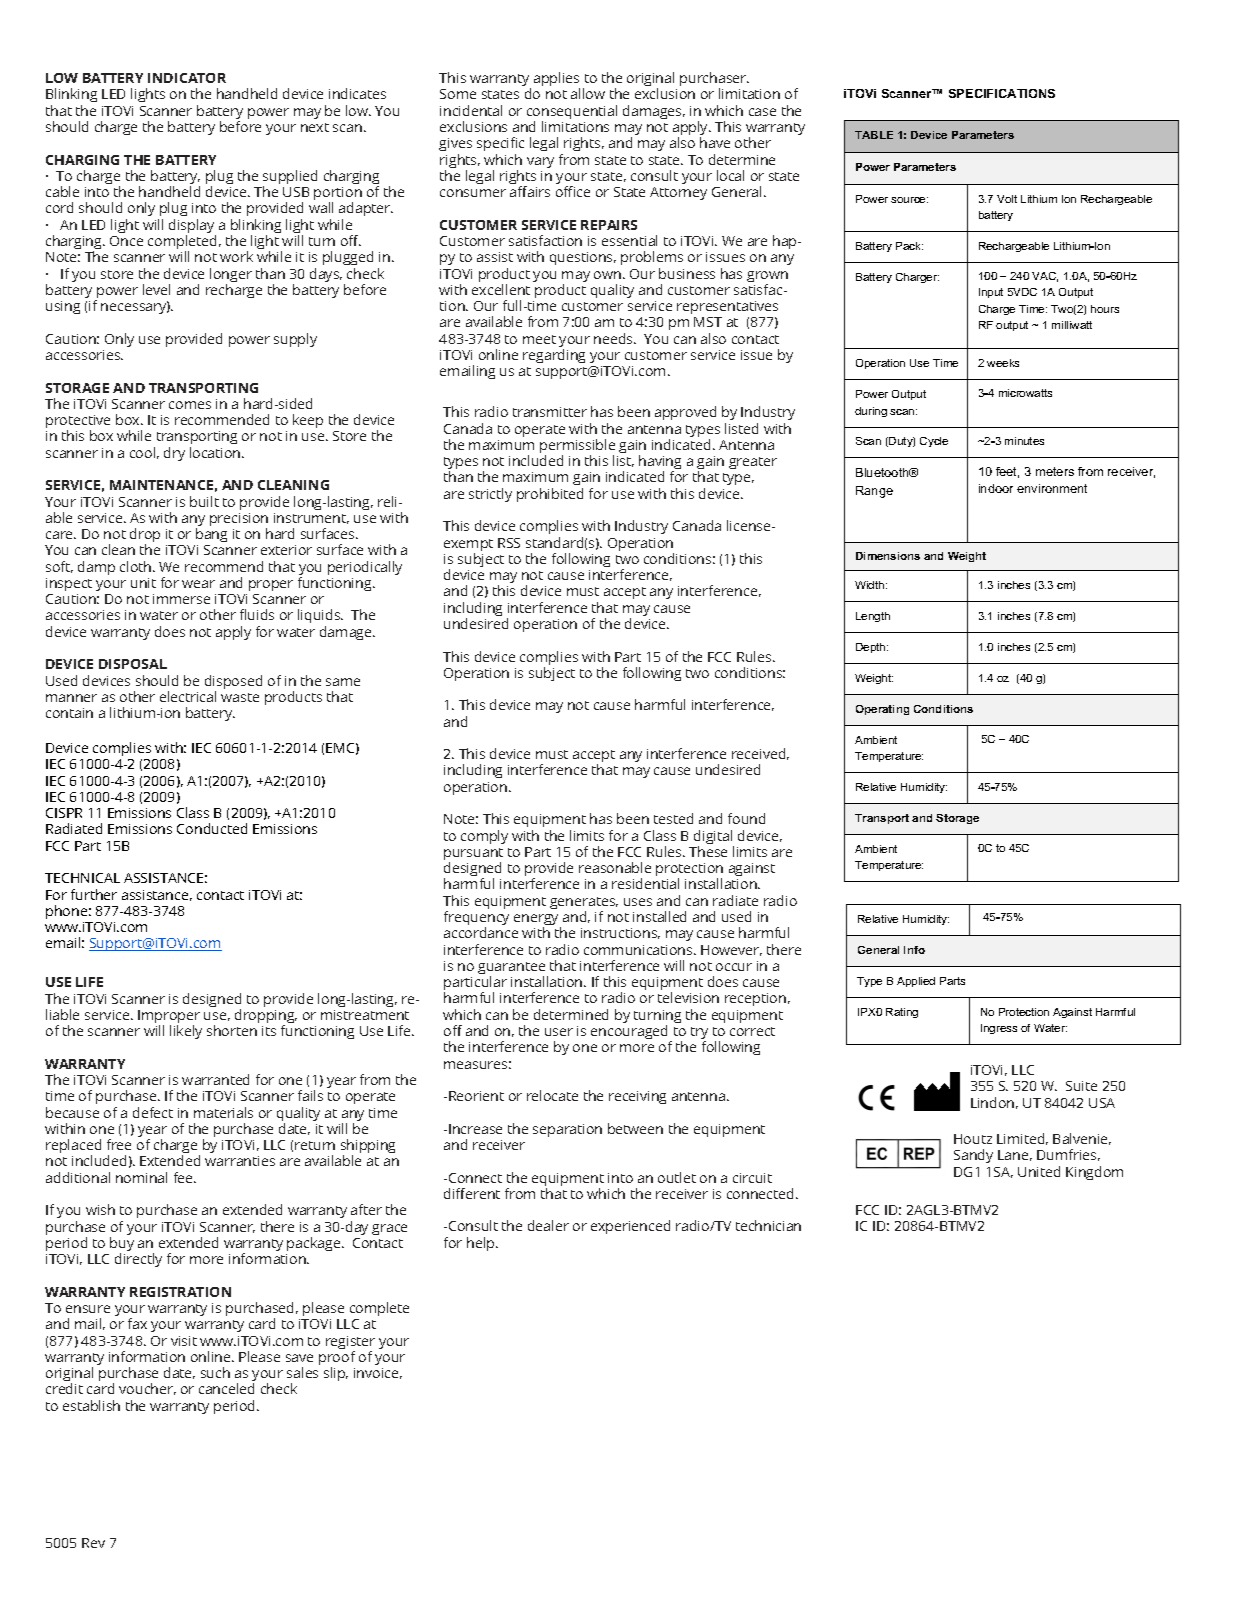 The image size is (1238, 1602). I want to click on feet, so click(1007, 472).
